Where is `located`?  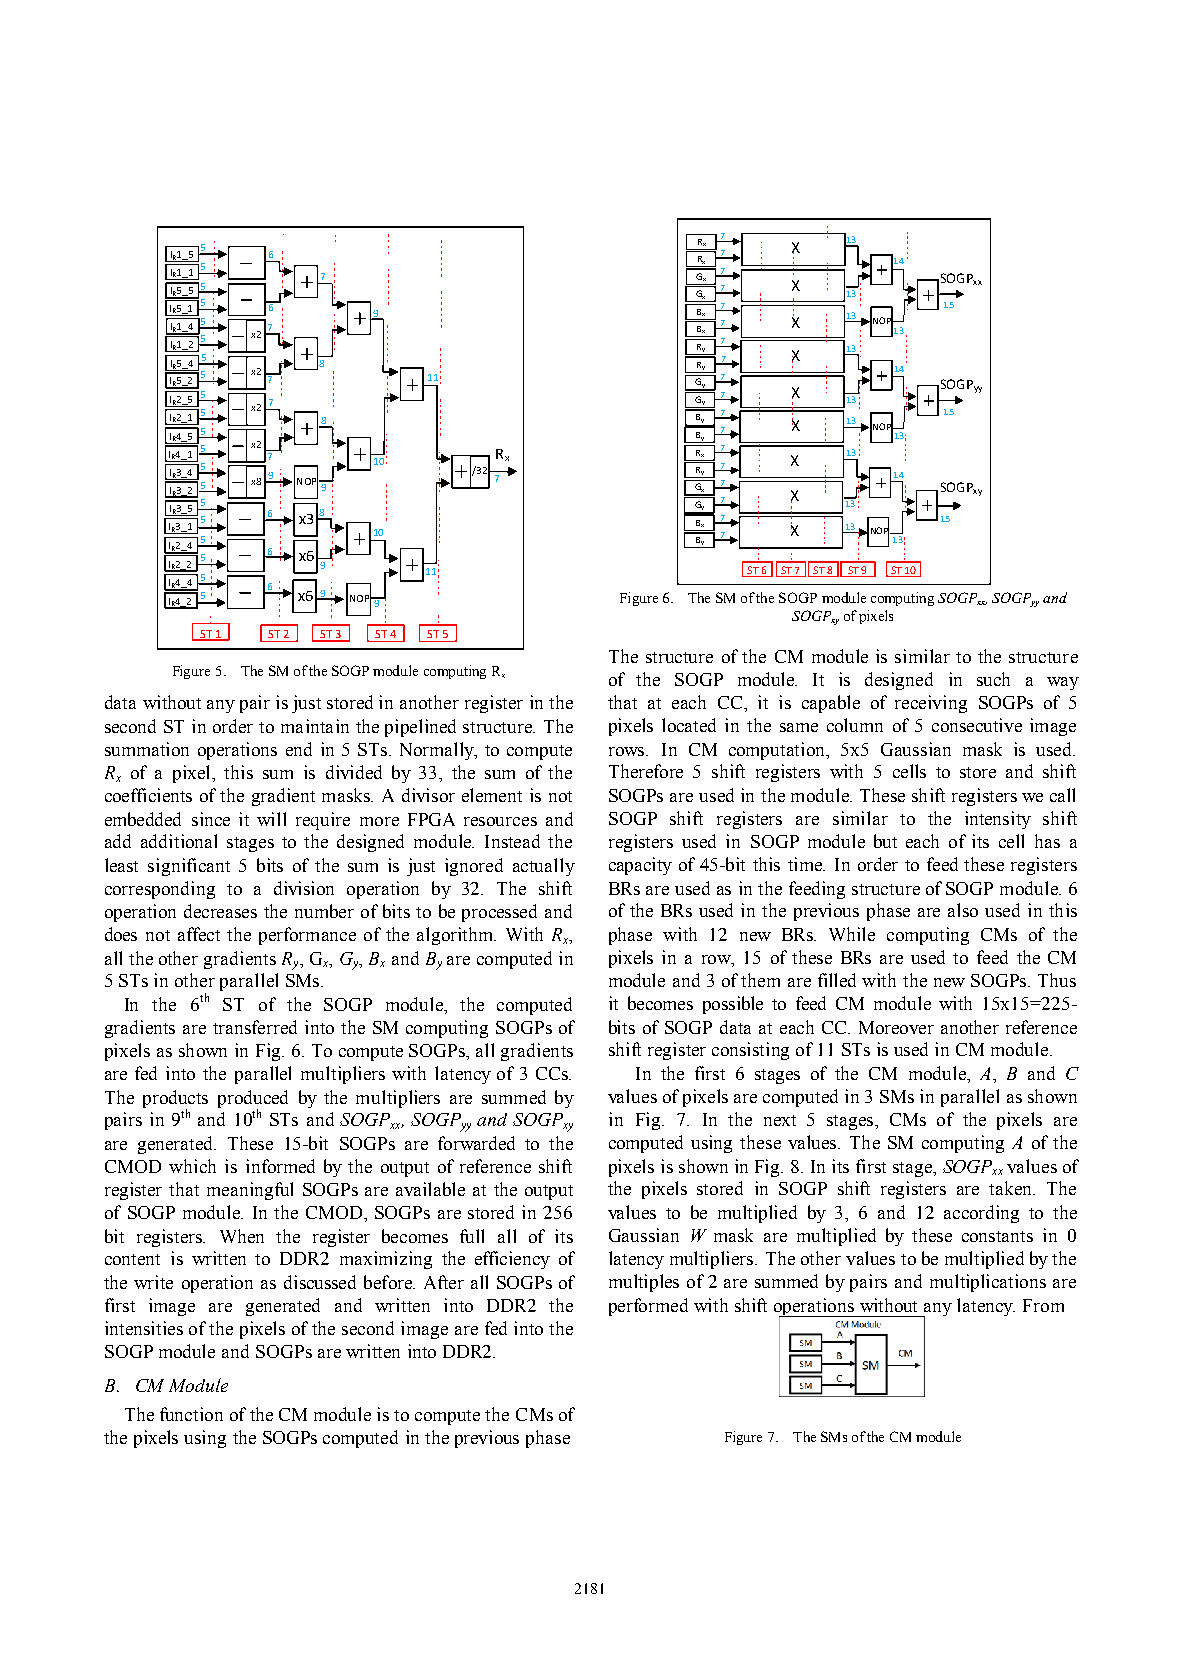 located is located at coordinates (689, 725).
